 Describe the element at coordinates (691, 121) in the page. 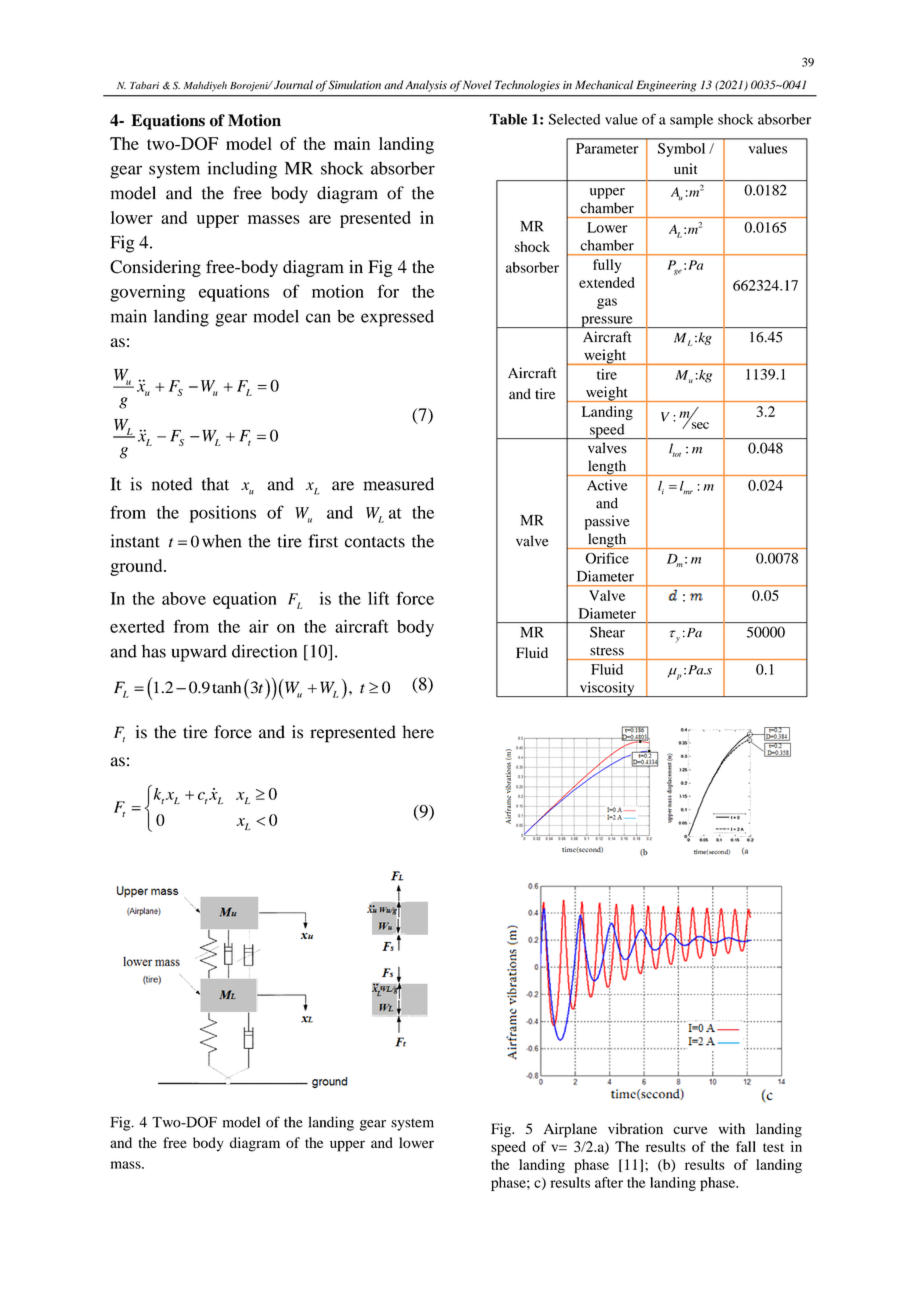

I see `sample` at that location.
